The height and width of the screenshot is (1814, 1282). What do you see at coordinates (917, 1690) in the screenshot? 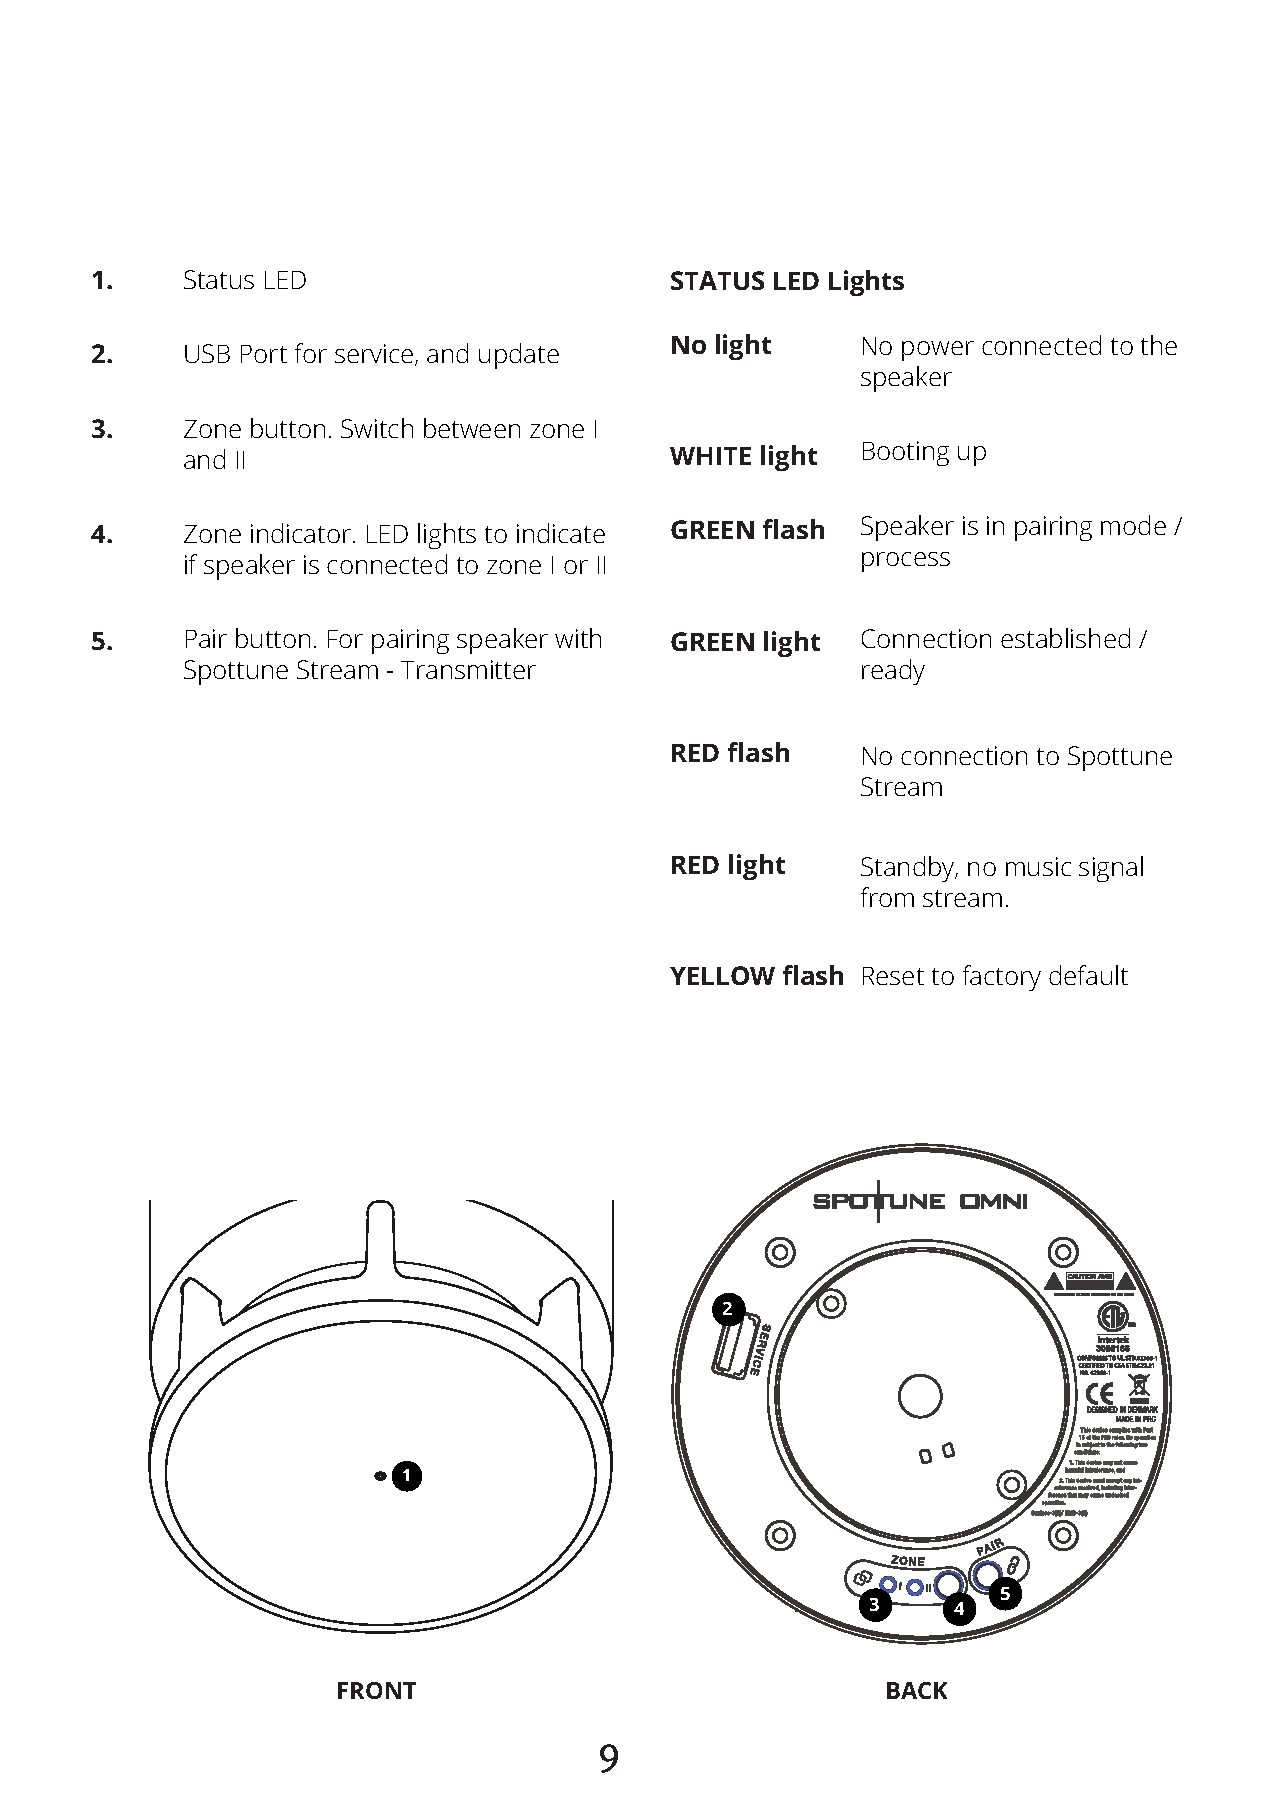
I see `BACK` at bounding box center [917, 1690].
